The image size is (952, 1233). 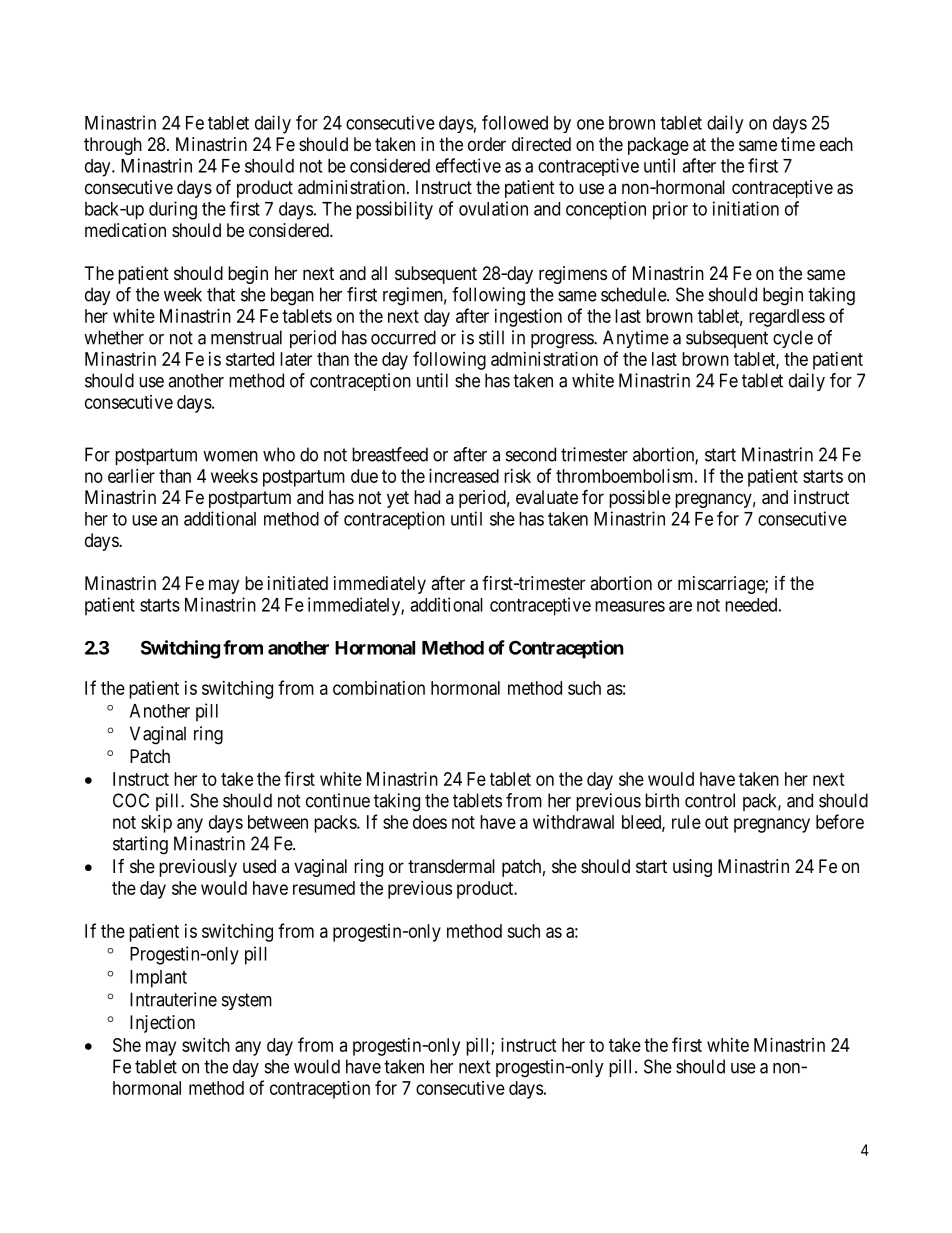 I want to click on increased, so click(x=464, y=476).
